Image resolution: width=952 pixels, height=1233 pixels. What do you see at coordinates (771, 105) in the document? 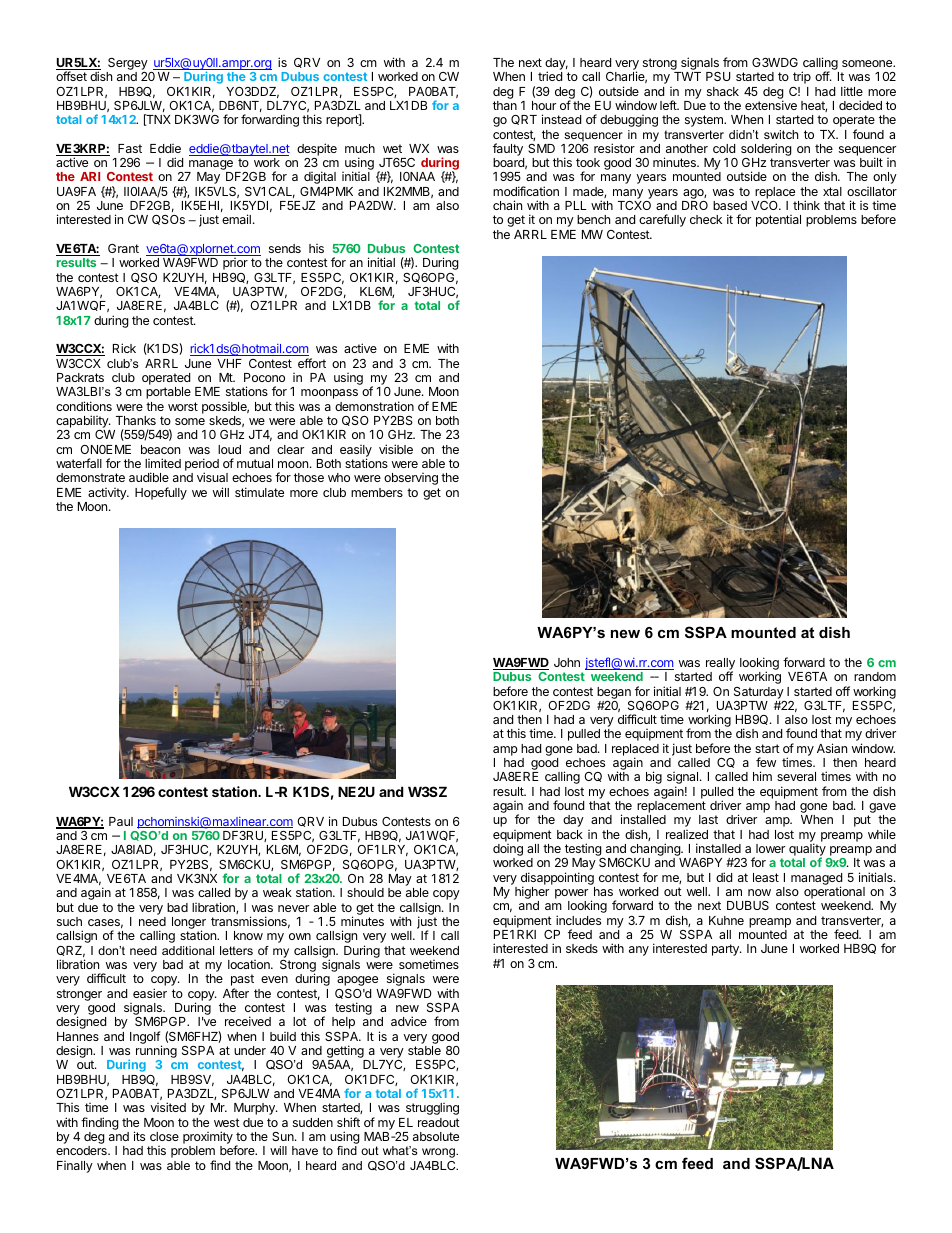
I see `extensive` at bounding box center [771, 105].
